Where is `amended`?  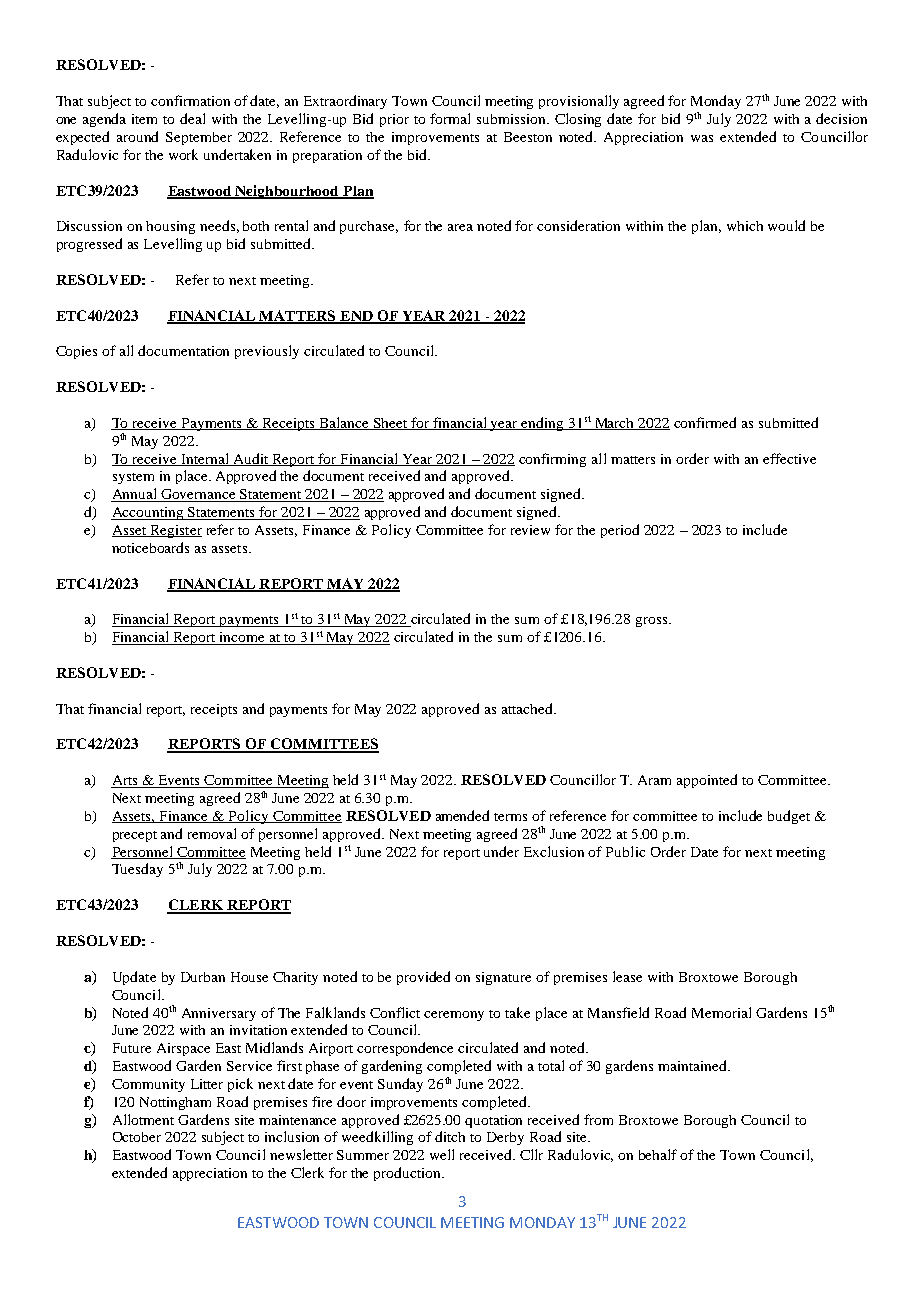 amended is located at coordinates (462, 815).
